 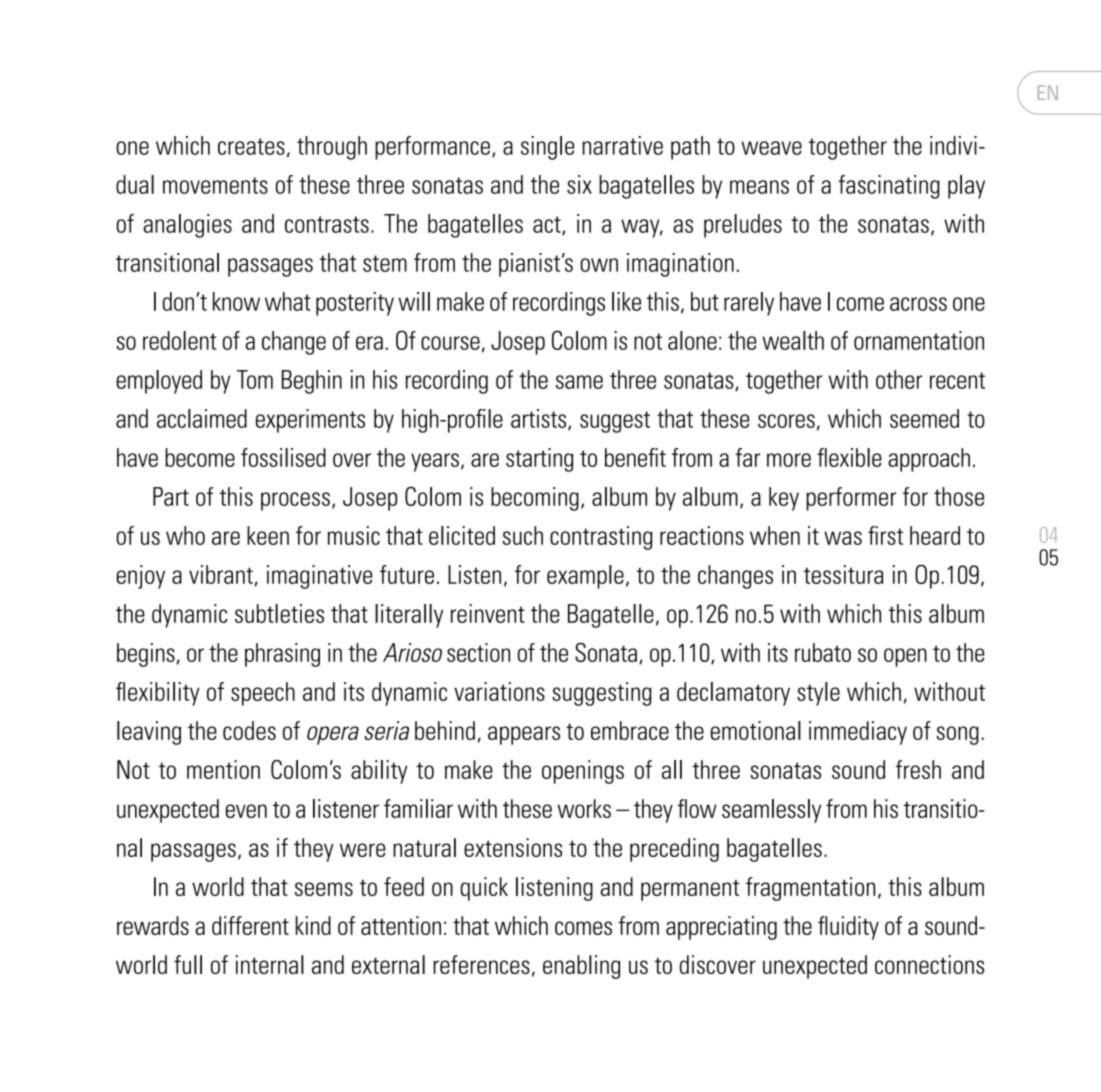 What do you see at coordinates (843, 538) in the image?
I see `was` at bounding box center [843, 538].
